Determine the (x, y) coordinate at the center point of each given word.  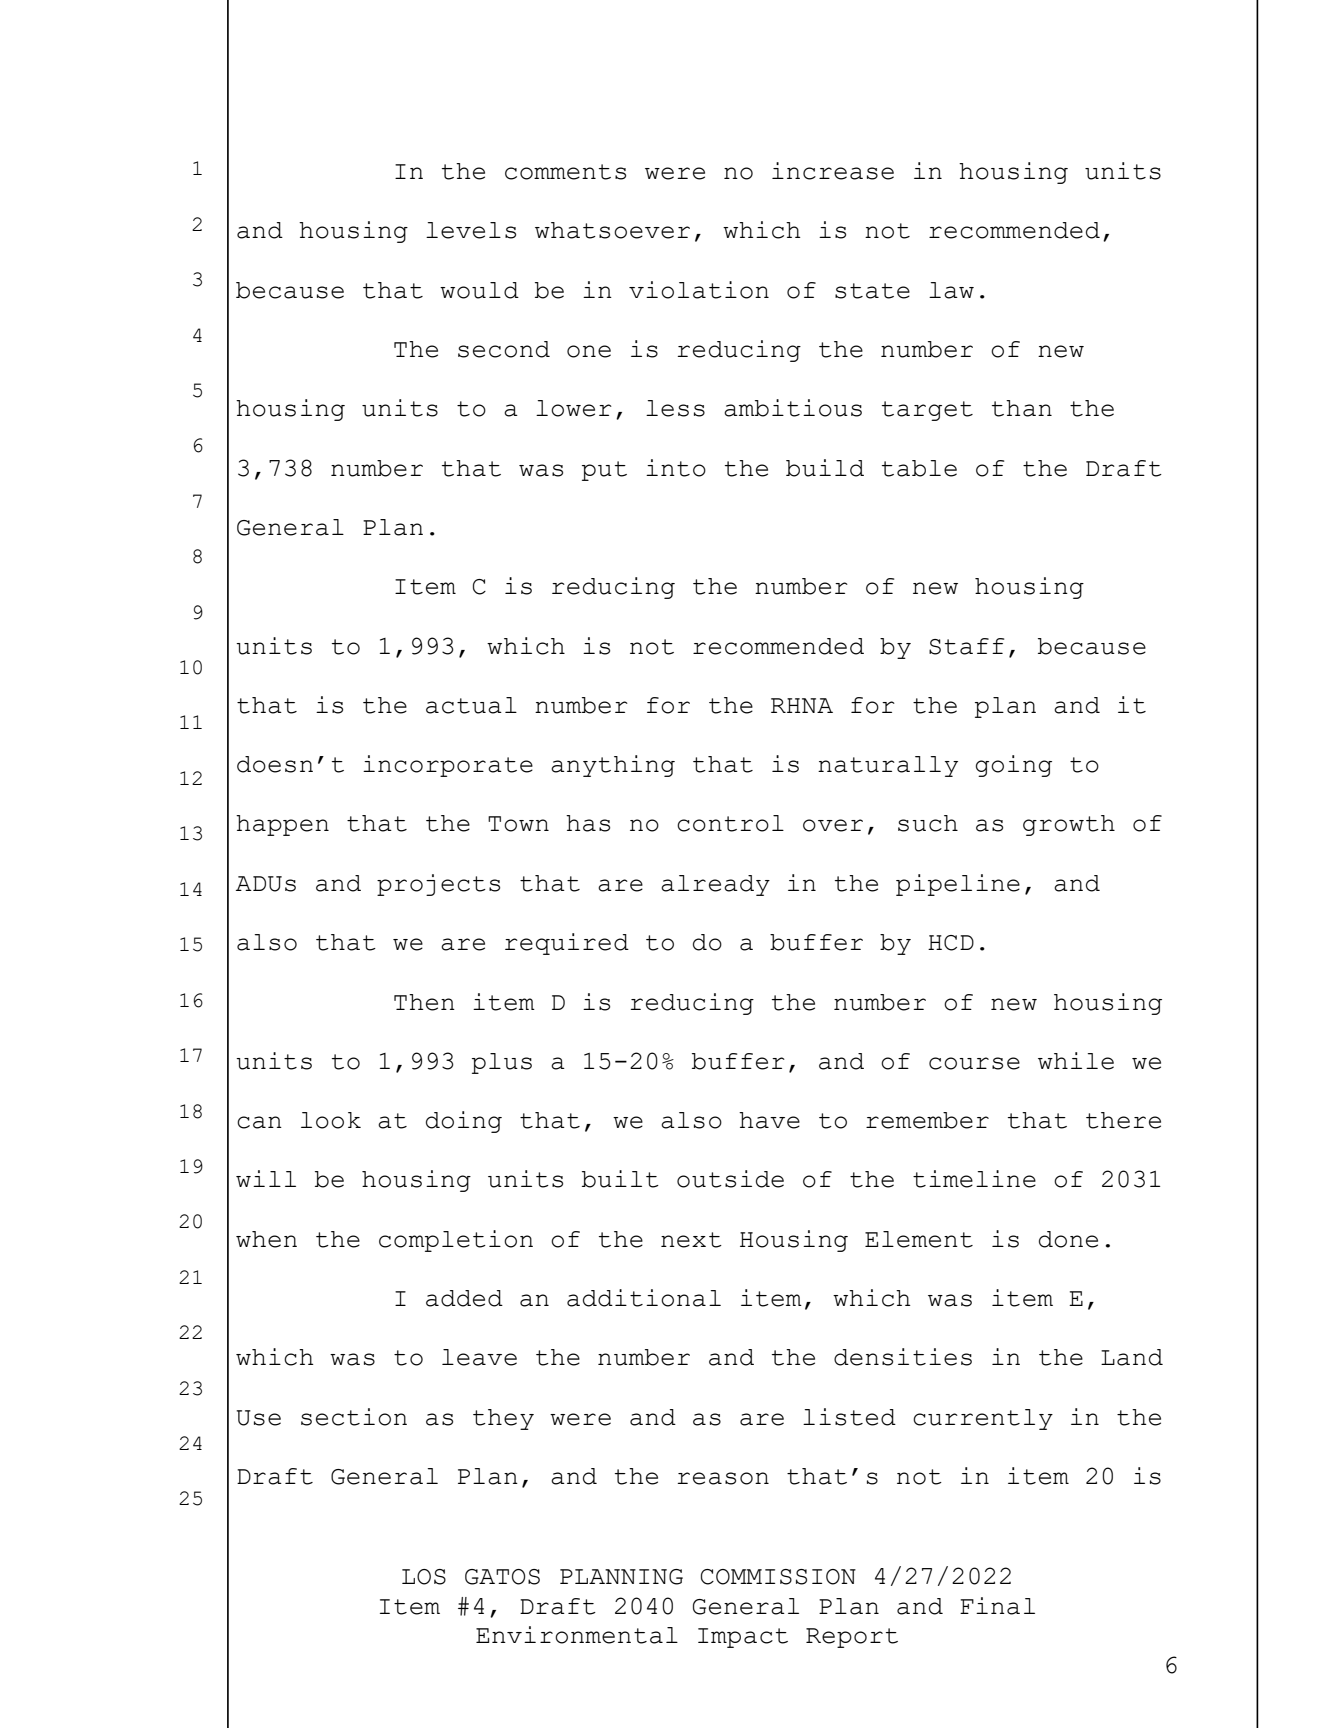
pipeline (958, 885)
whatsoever (612, 230)
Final (997, 1606)
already (715, 885)
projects (438, 885)
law (951, 290)
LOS (424, 1577)
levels (471, 230)
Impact (743, 1638)
